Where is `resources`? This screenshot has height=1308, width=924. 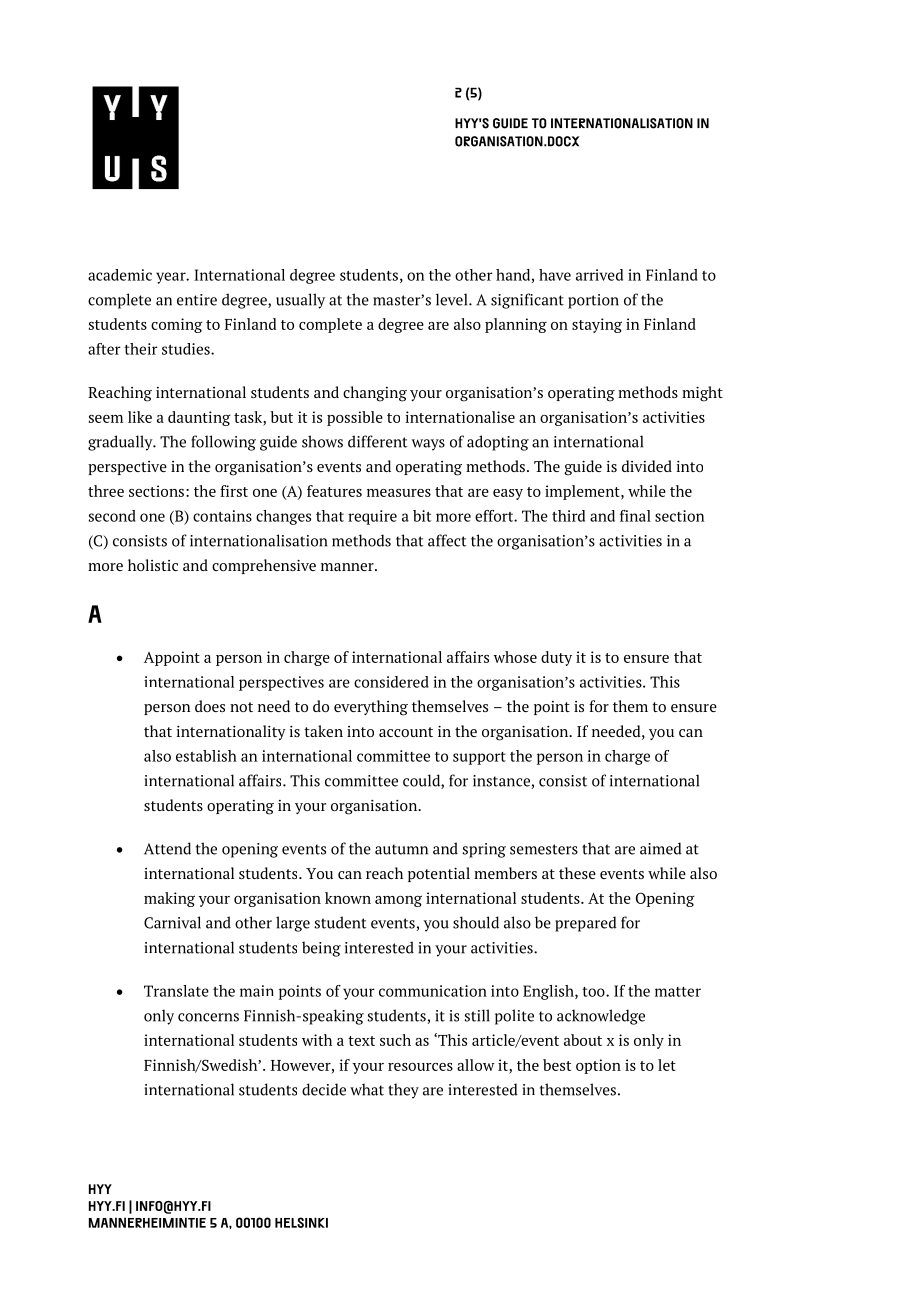 resources is located at coordinates (420, 1067).
